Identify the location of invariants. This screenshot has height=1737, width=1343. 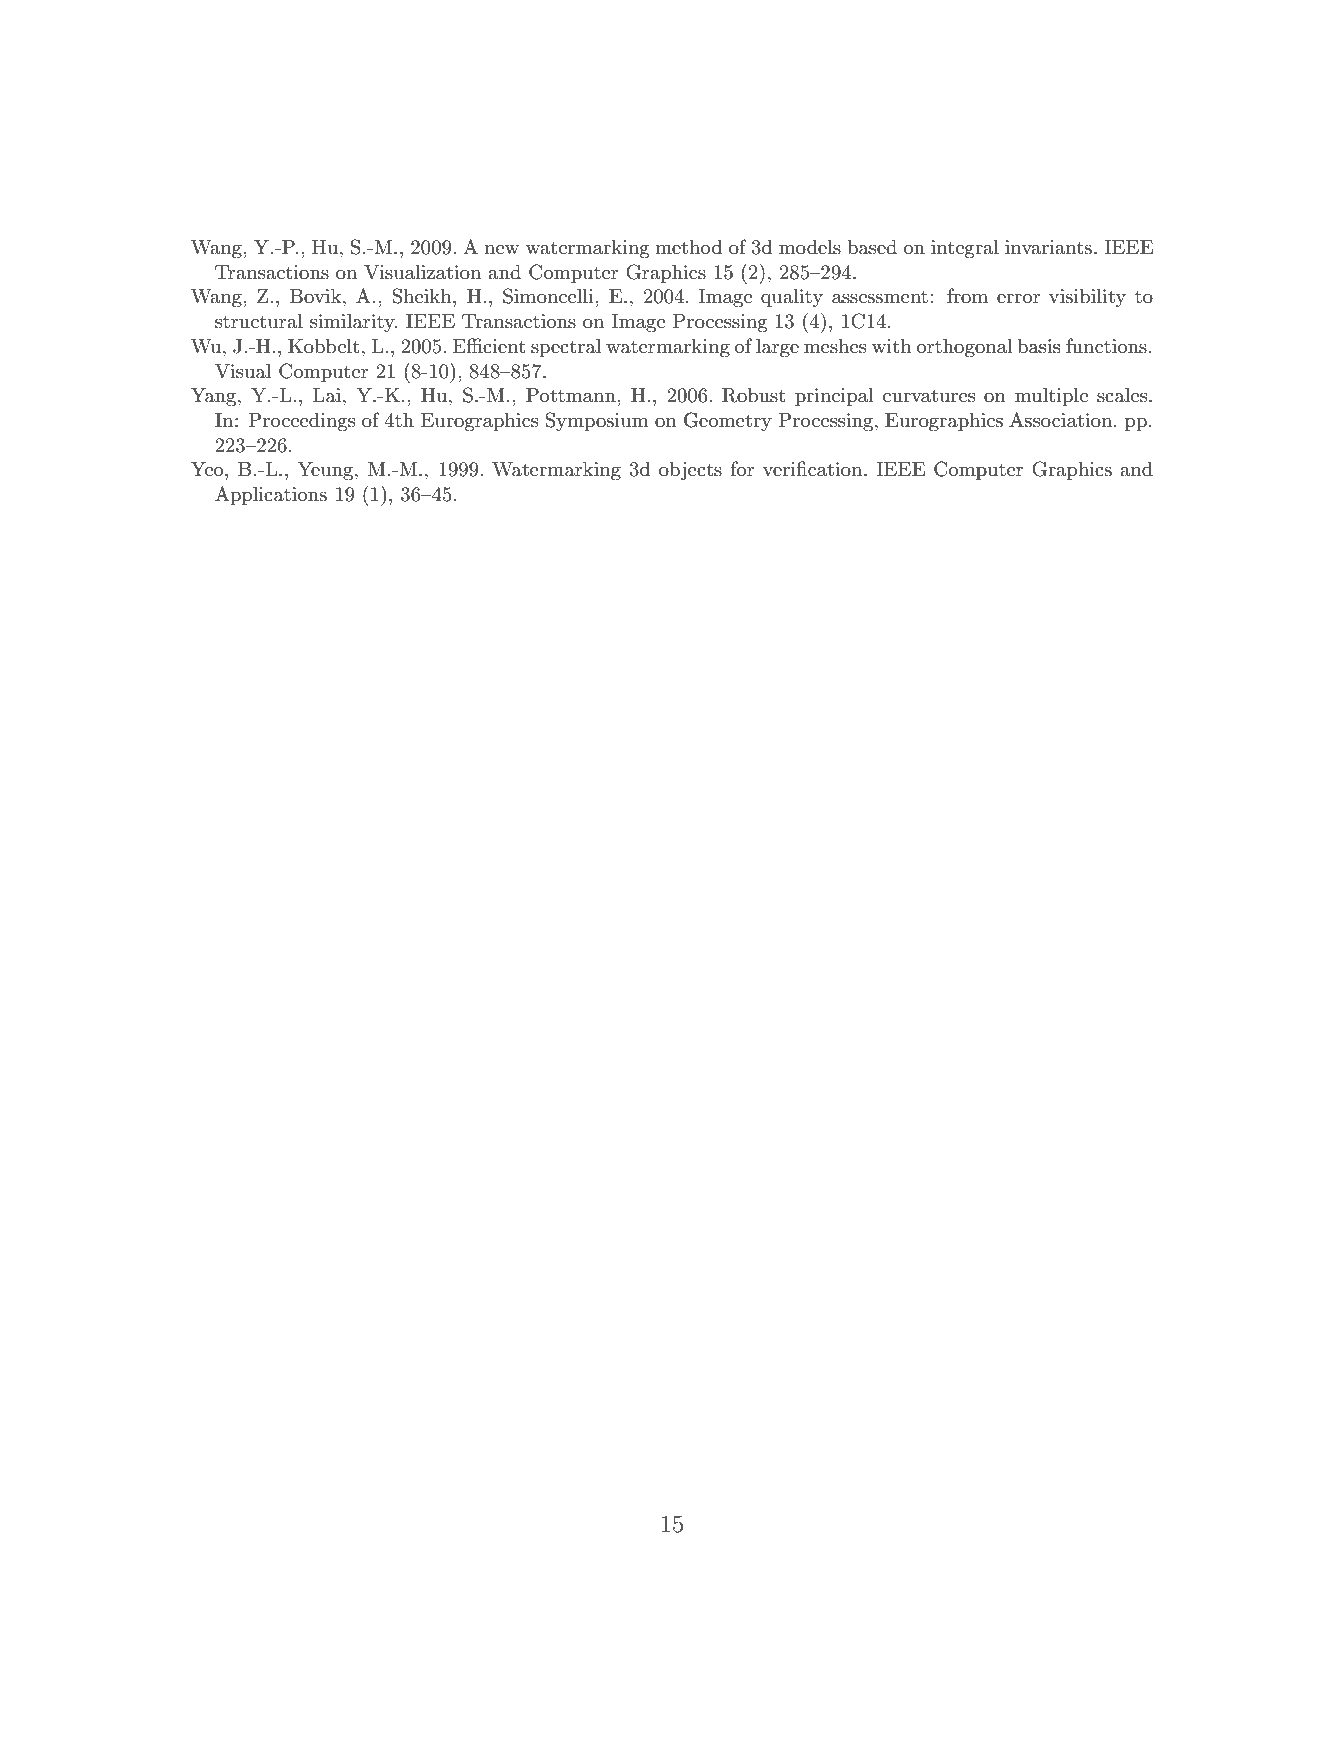
(1048, 247).
